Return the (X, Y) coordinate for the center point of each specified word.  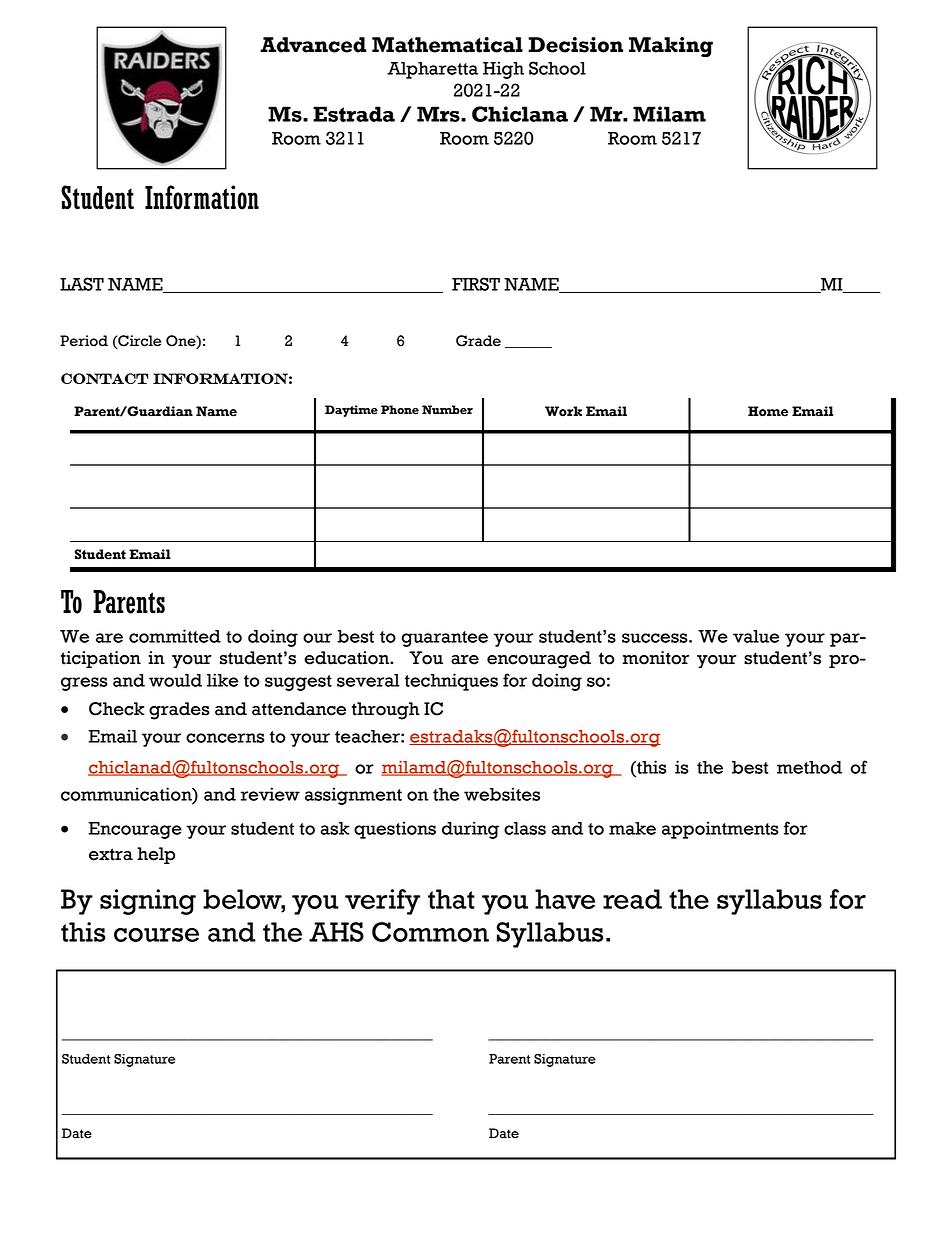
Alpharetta (432, 70)
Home (768, 411)
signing (148, 902)
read (632, 899)
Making (671, 47)
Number (447, 410)
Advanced (313, 45)
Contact (105, 378)
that (451, 899)
